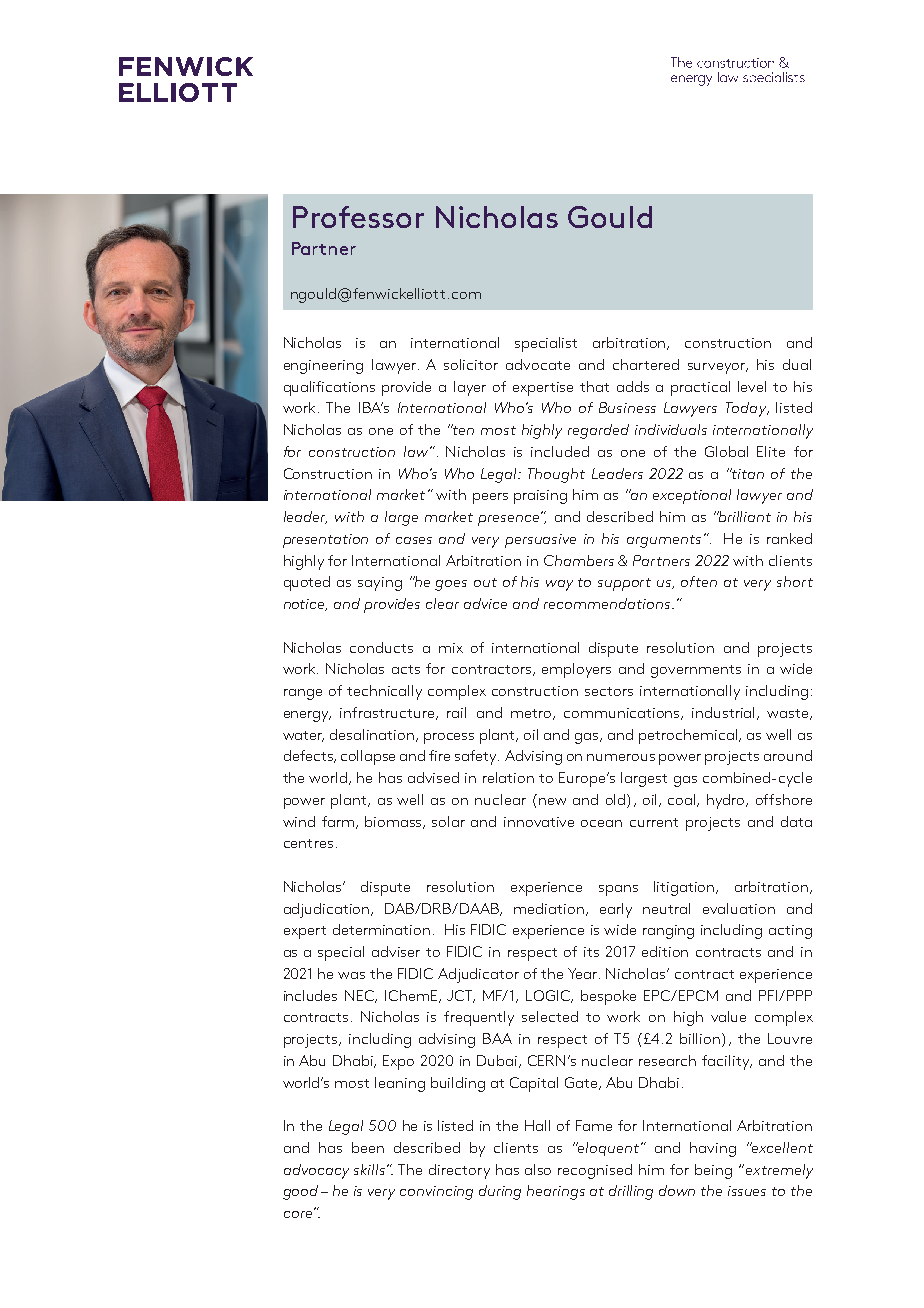 The image size is (924, 1308). What do you see at coordinates (358, 217) in the screenshot?
I see `Professor` at bounding box center [358, 217].
